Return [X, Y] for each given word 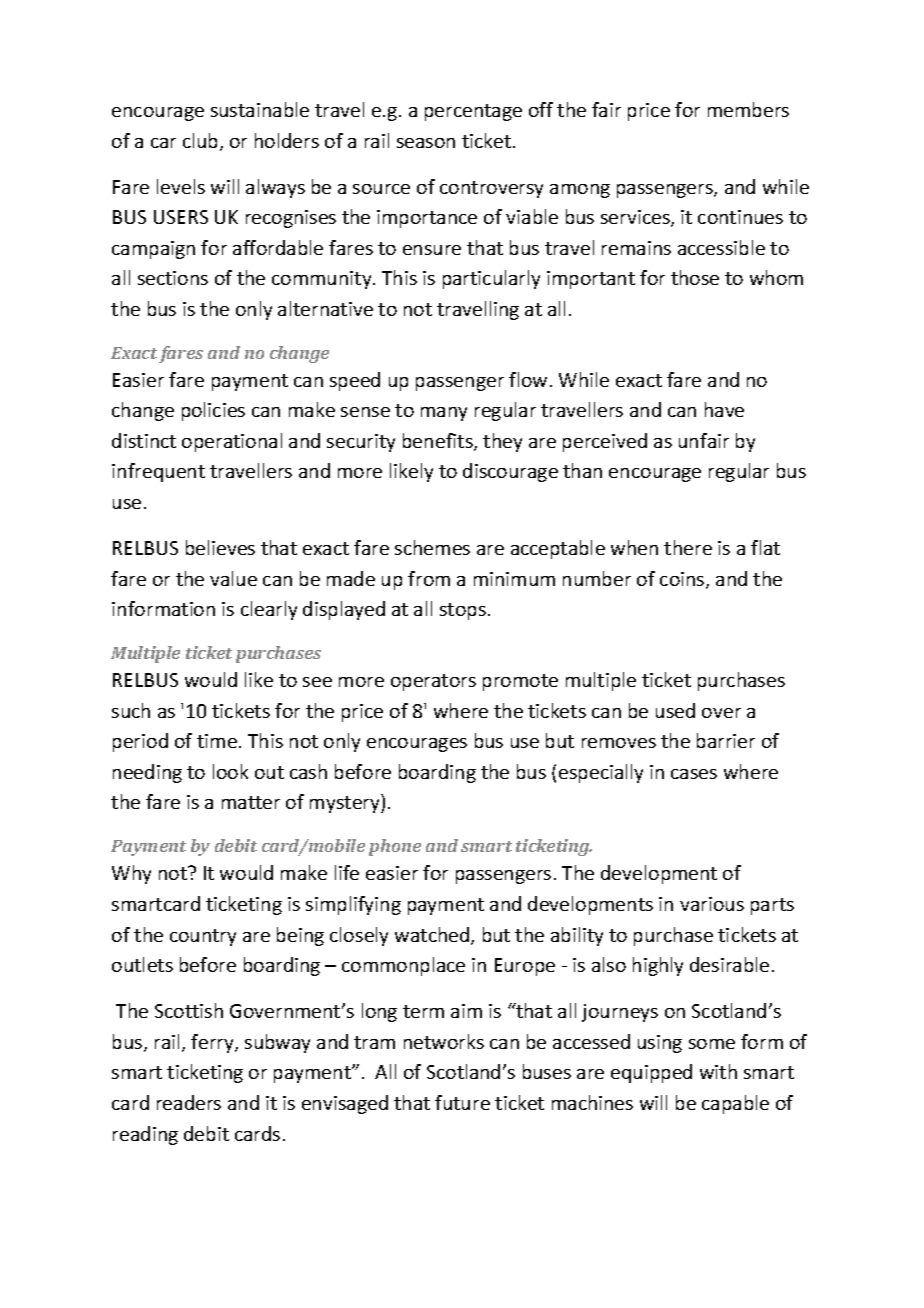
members [748, 109]
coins [683, 580]
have [724, 409]
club [202, 142]
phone [395, 847]
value [233, 578]
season [426, 143]
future [462, 1102]
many [444, 414]
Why [131, 874]
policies [213, 411]
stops [463, 611]
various [712, 904]
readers [189, 1102]
